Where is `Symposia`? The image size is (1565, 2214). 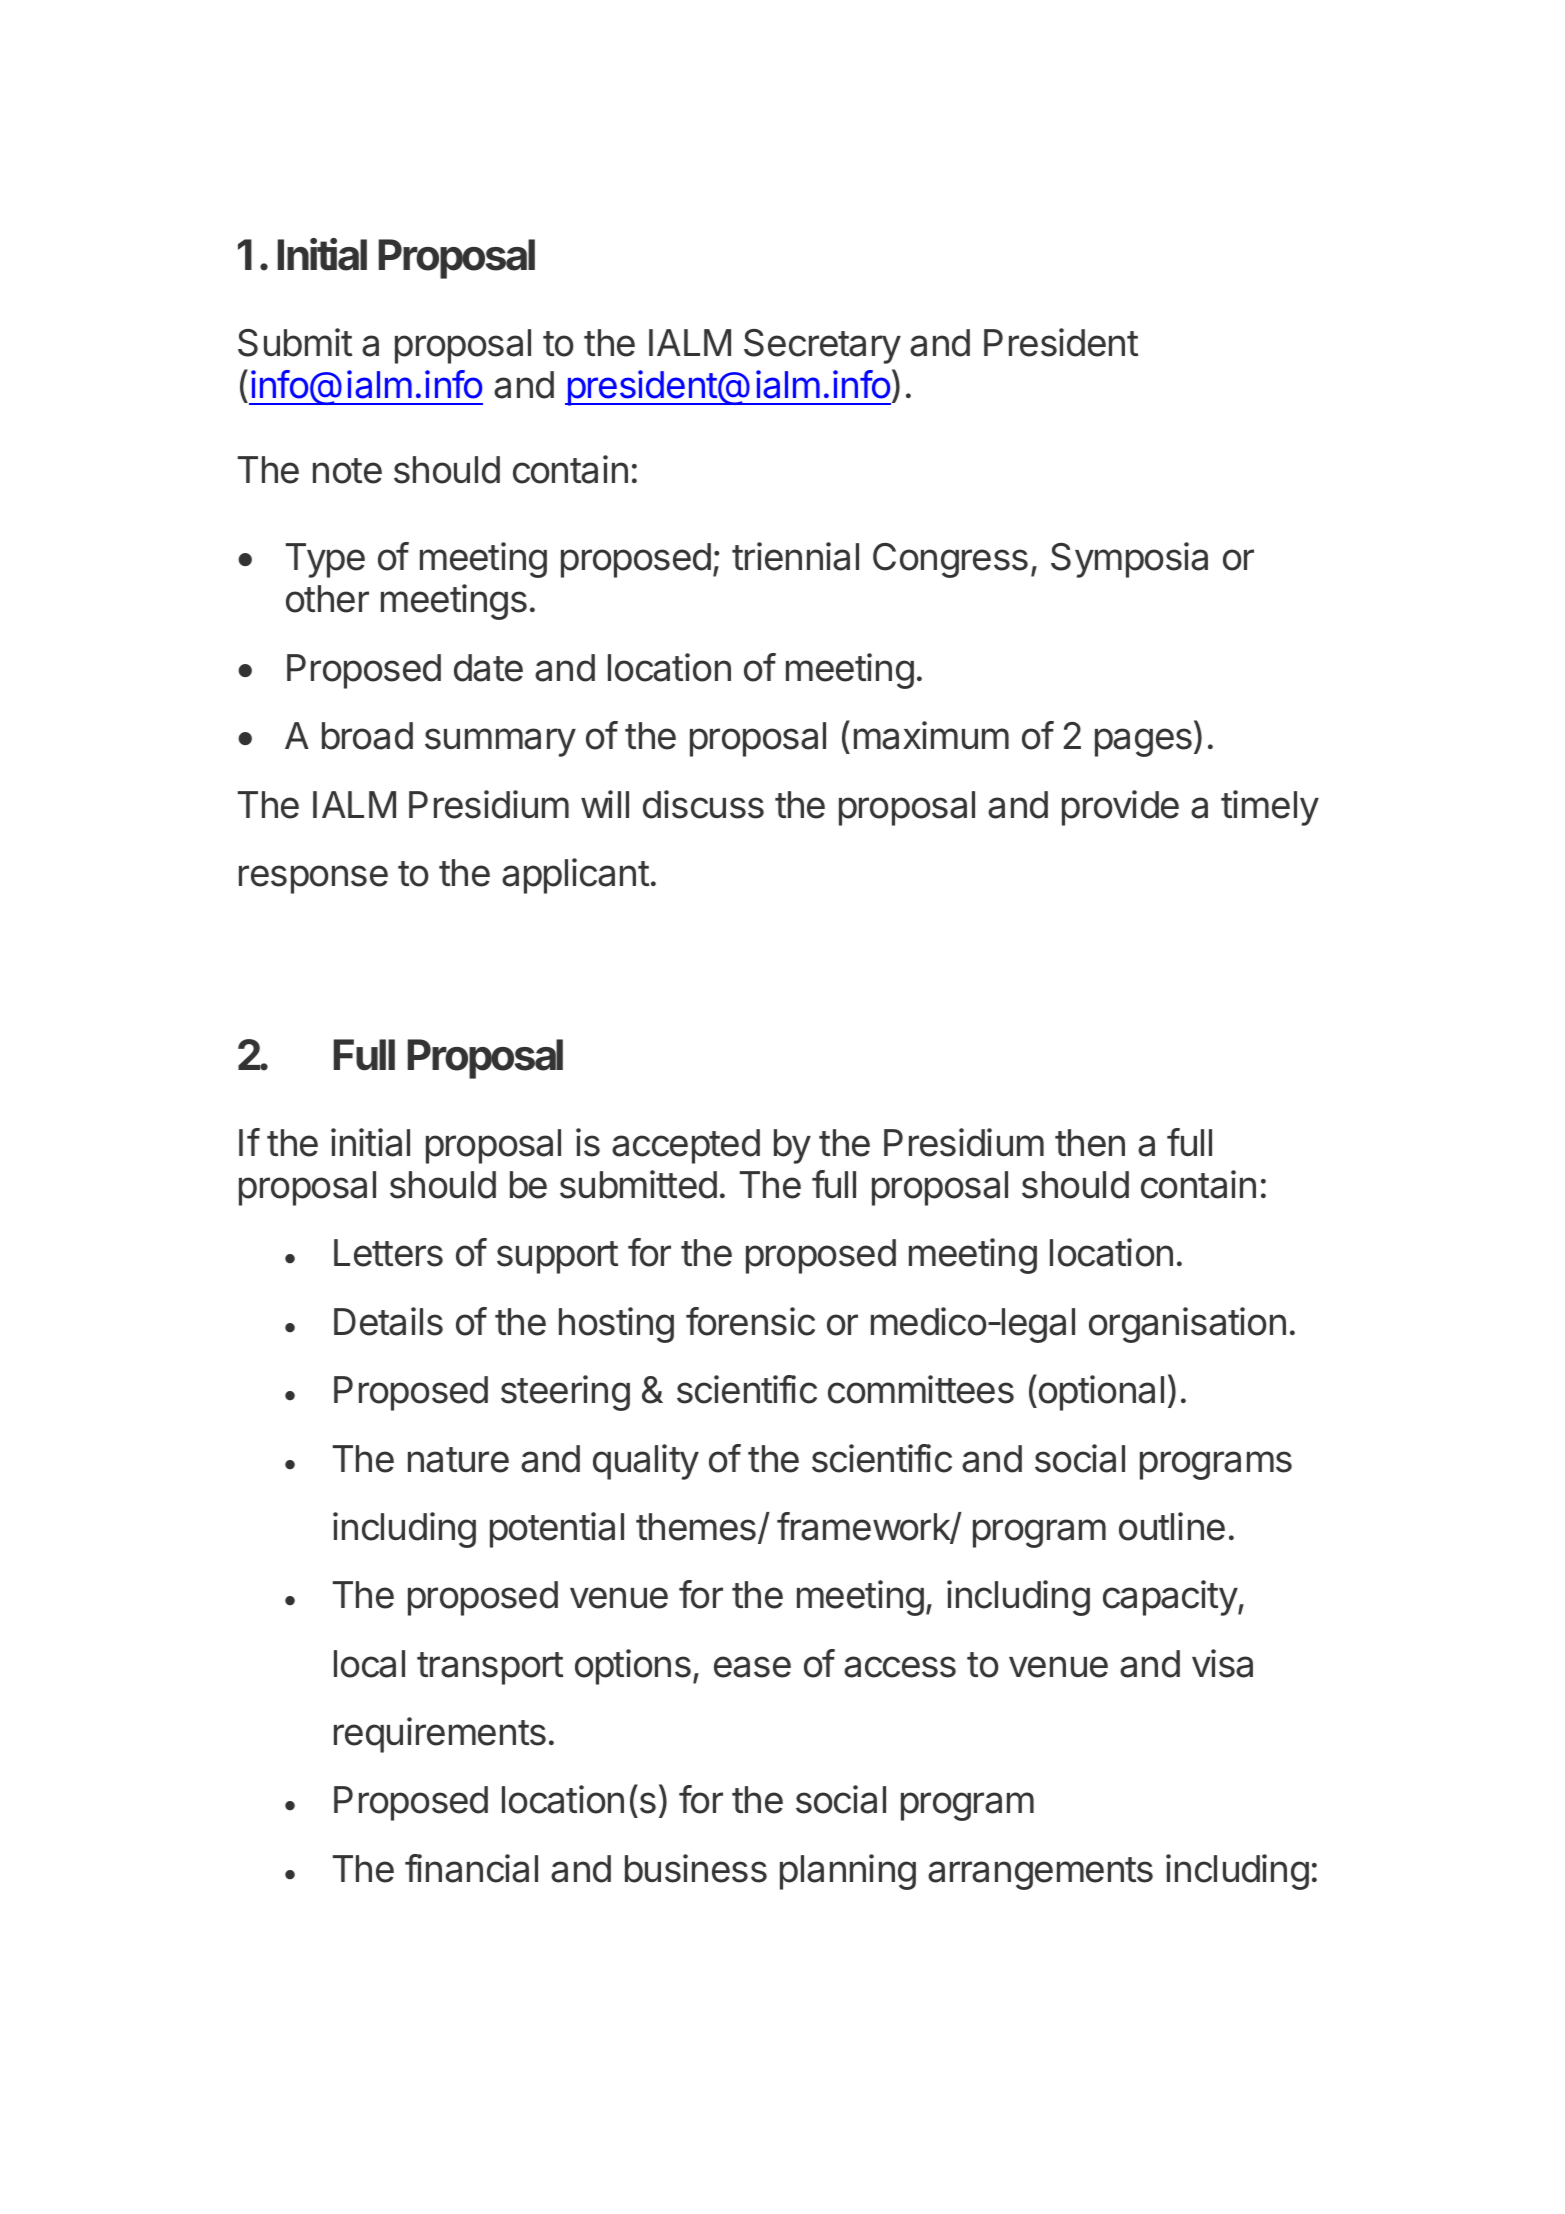 Symposia is located at coordinates (1129, 560).
